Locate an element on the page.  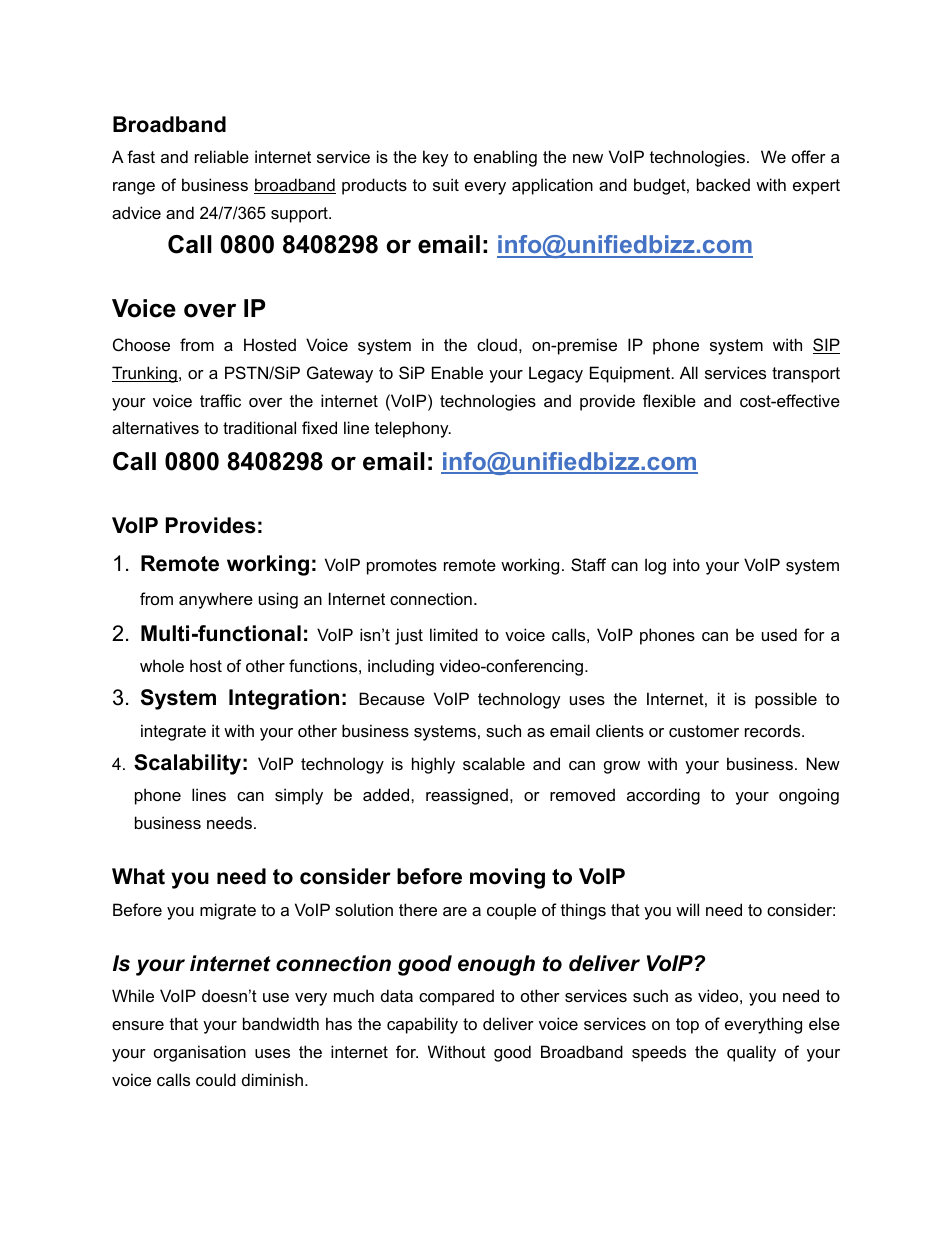
quality is located at coordinates (751, 1053).
